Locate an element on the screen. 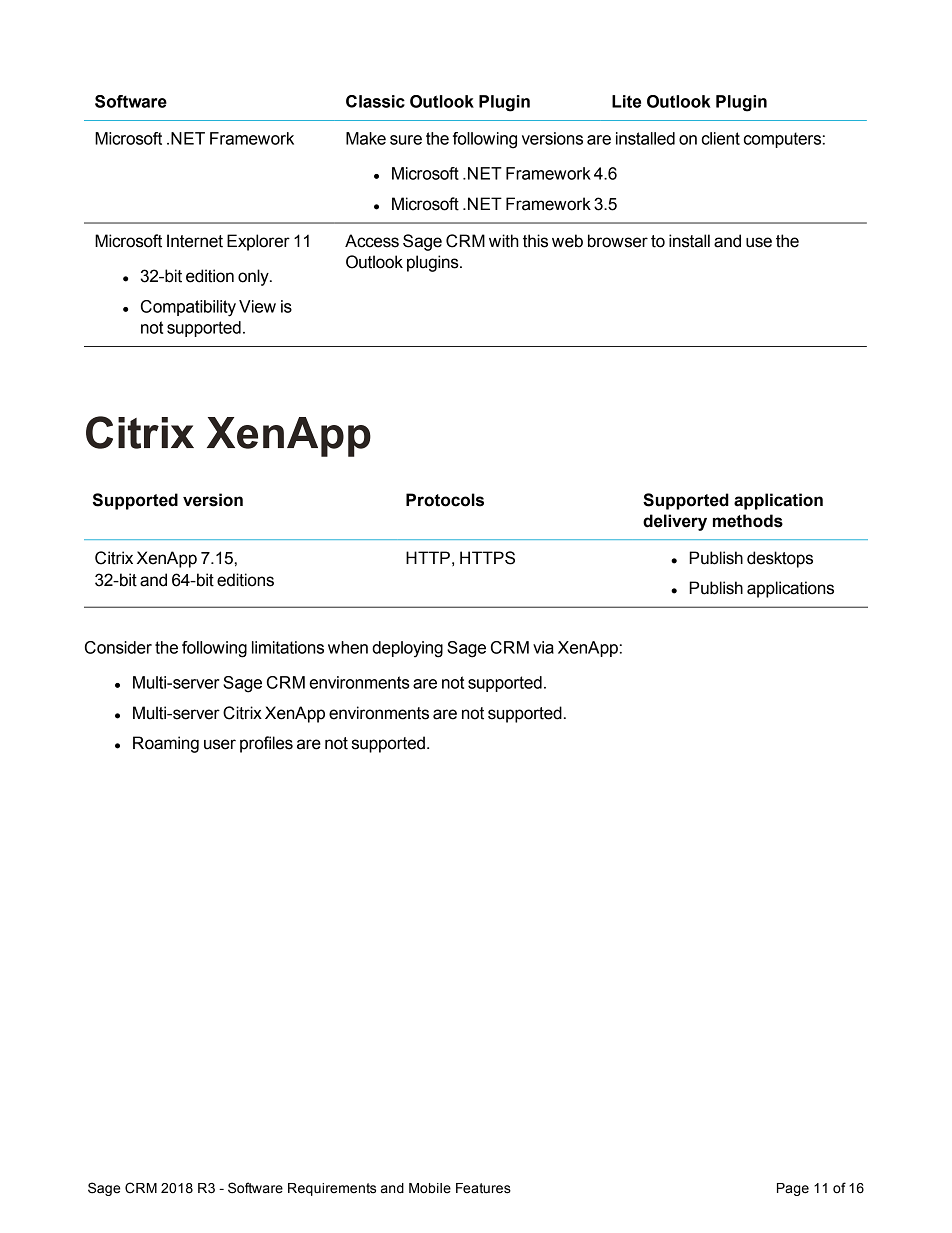  Requirements is located at coordinates (332, 1189).
